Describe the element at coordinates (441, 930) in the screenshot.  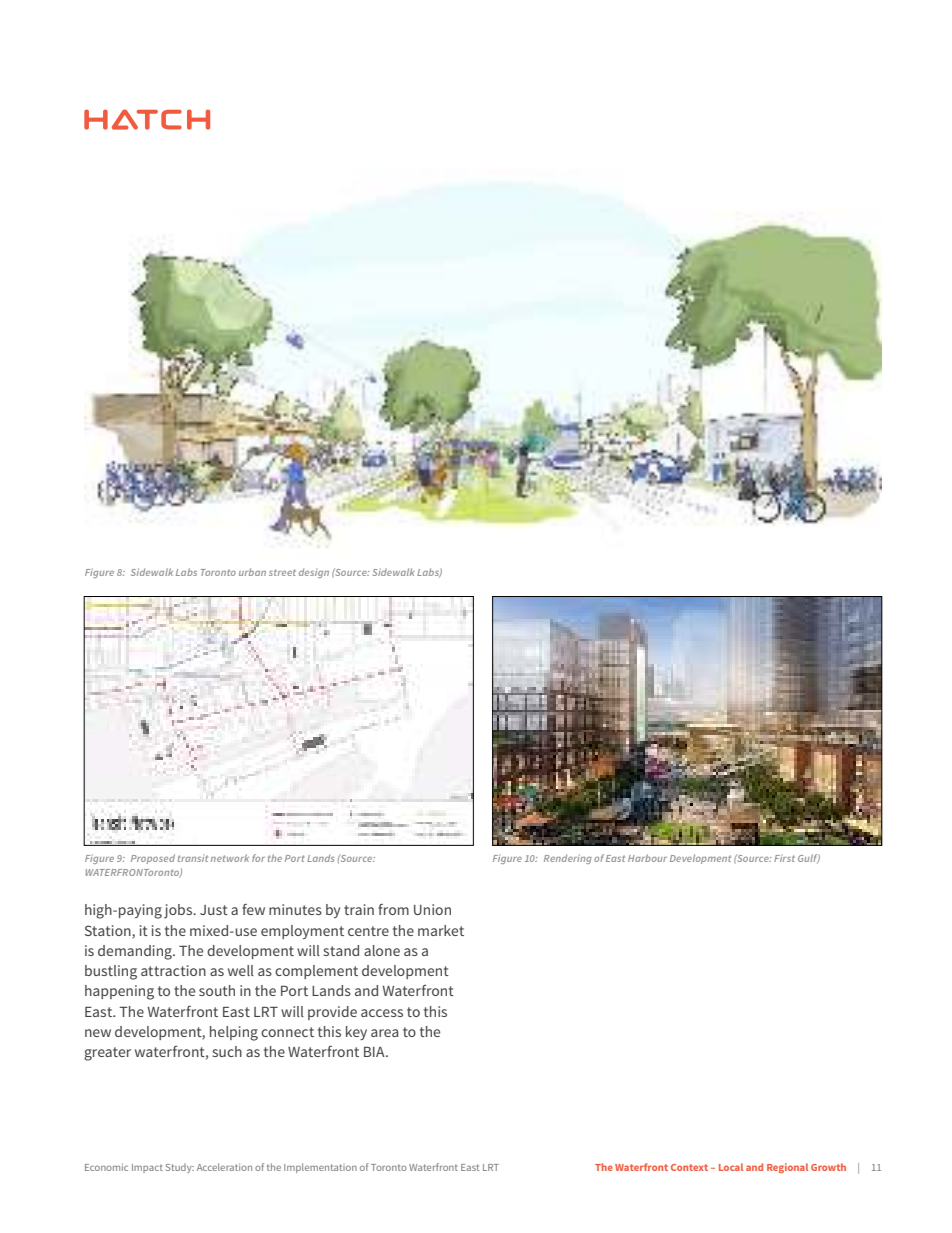
I see `market` at that location.
